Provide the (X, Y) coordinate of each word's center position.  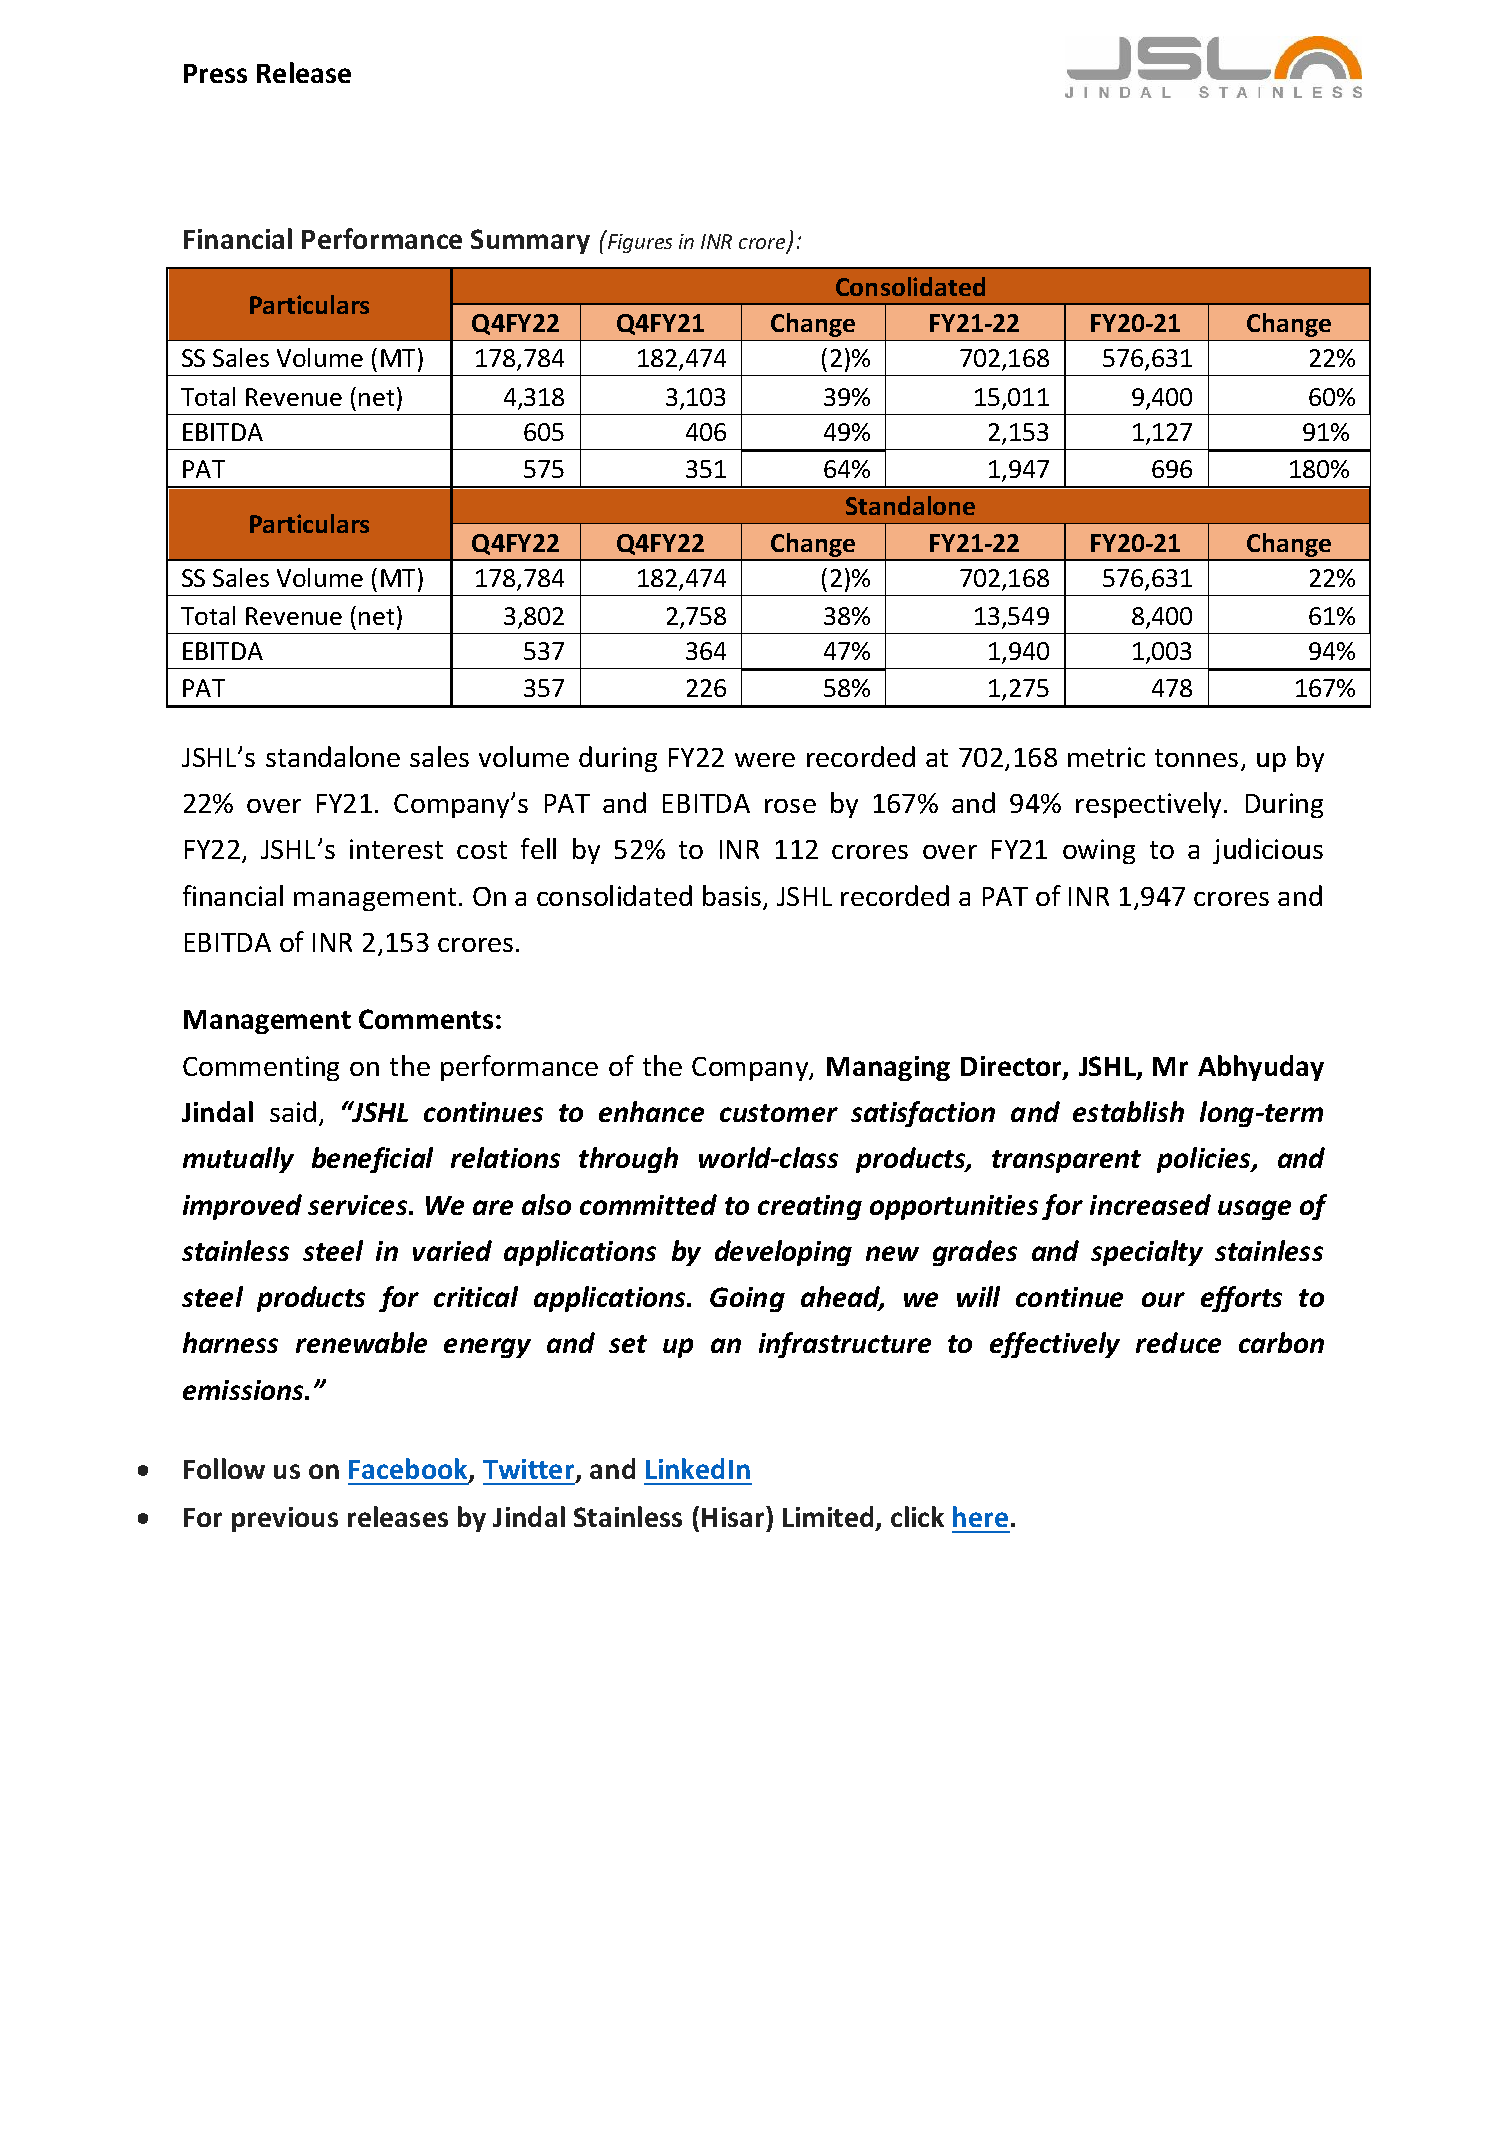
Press (215, 73)
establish (1128, 1111)
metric (1106, 757)
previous (285, 1519)
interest (396, 849)
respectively (1150, 805)
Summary (530, 241)
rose (790, 806)
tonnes (1196, 758)
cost (482, 850)
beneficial (372, 1160)
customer (779, 1113)
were (765, 760)
